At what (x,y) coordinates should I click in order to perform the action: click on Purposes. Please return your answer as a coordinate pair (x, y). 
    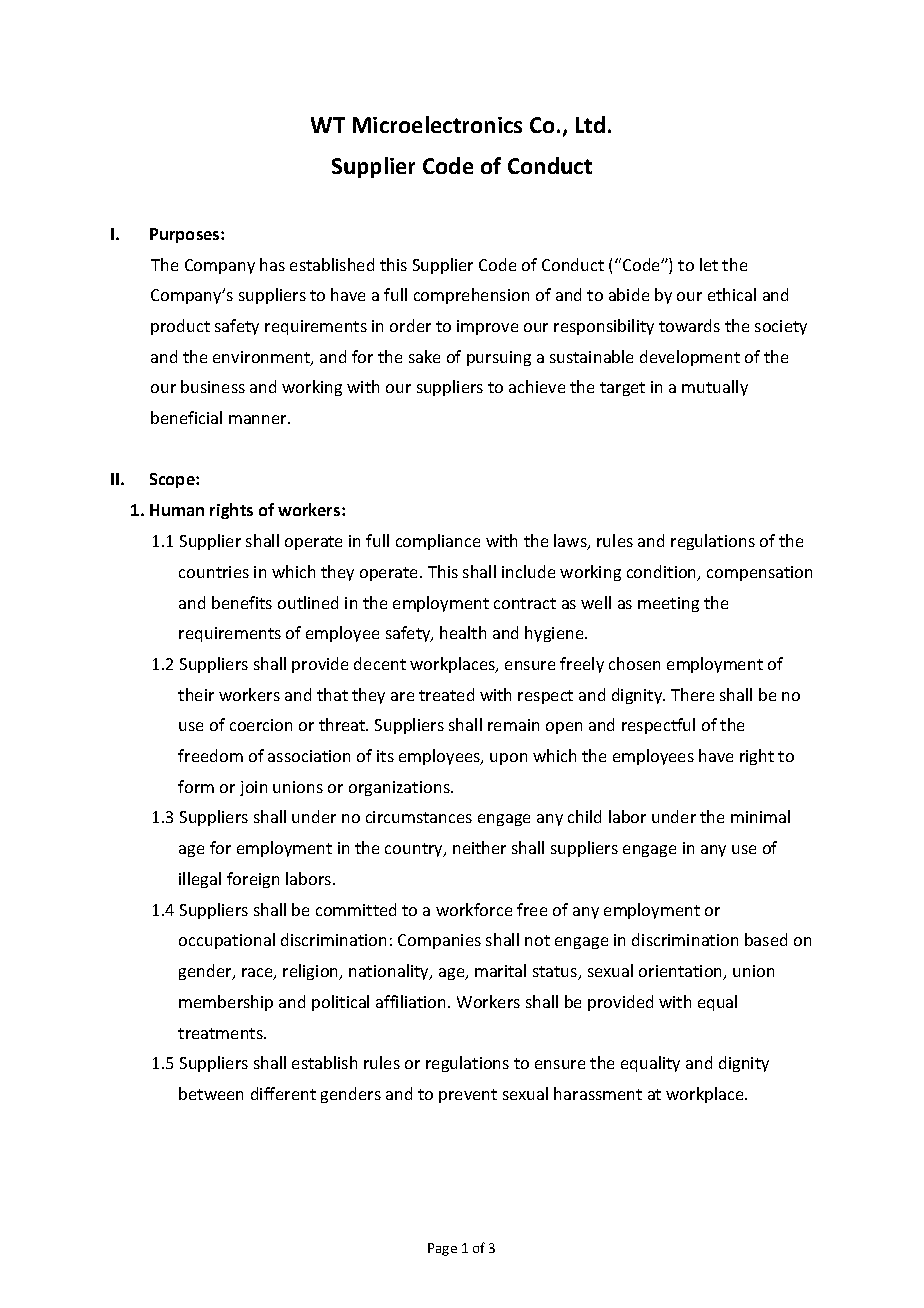
    Looking at the image, I should click on (186, 235).
